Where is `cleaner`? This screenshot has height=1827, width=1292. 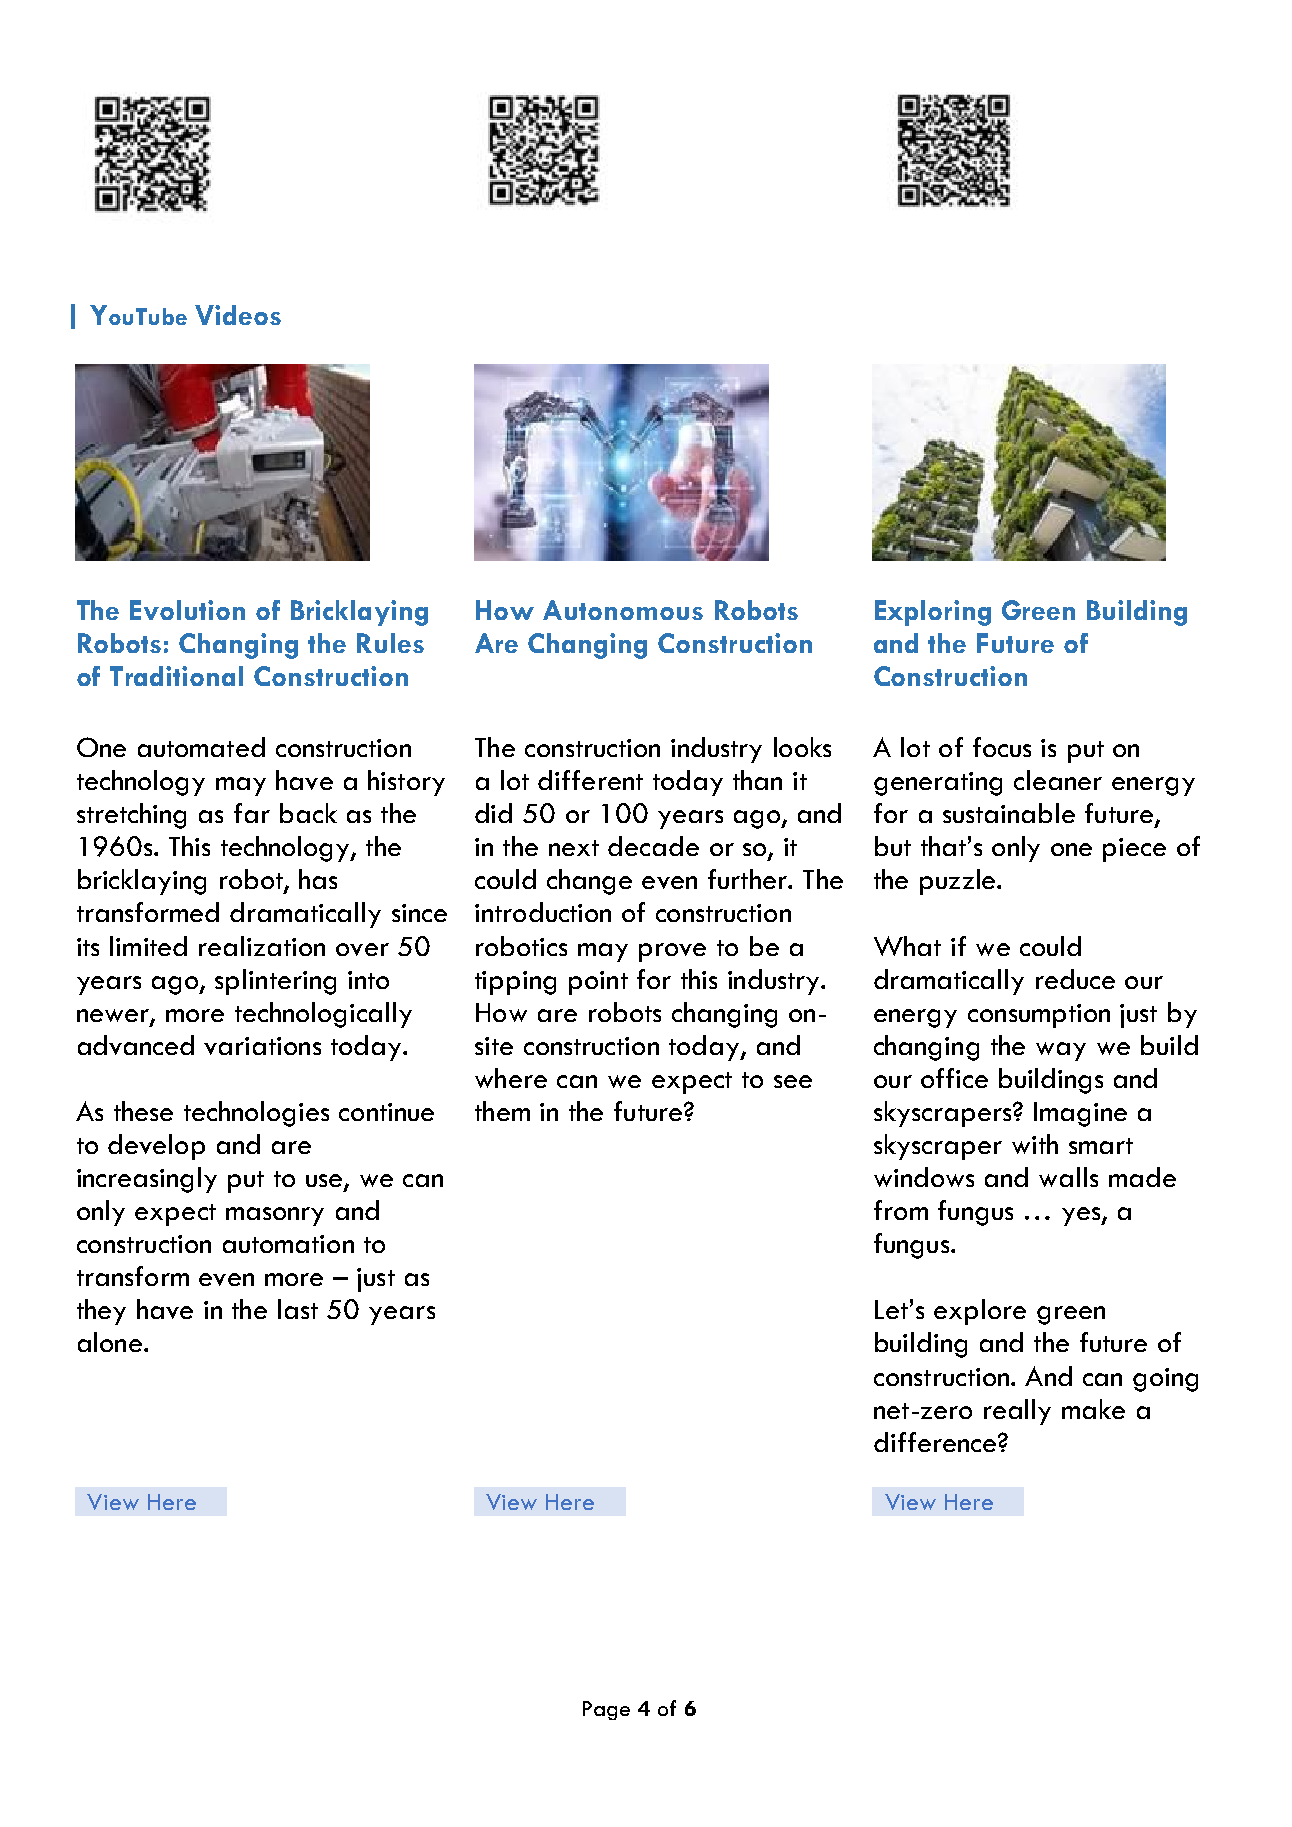
cleaner is located at coordinates (1058, 780).
